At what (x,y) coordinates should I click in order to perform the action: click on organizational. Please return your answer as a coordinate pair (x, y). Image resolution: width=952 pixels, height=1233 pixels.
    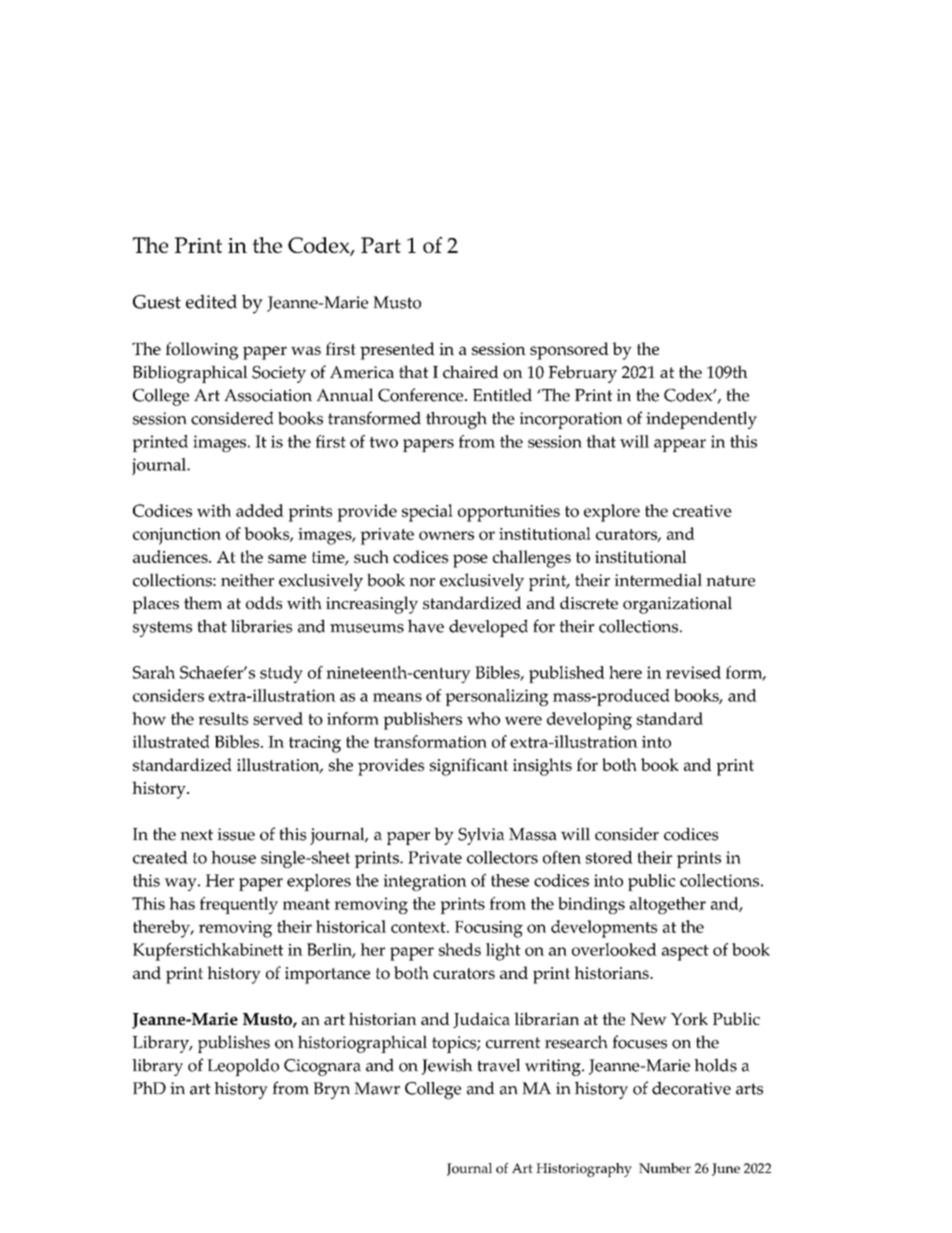
    Looking at the image, I should click on (677, 605).
